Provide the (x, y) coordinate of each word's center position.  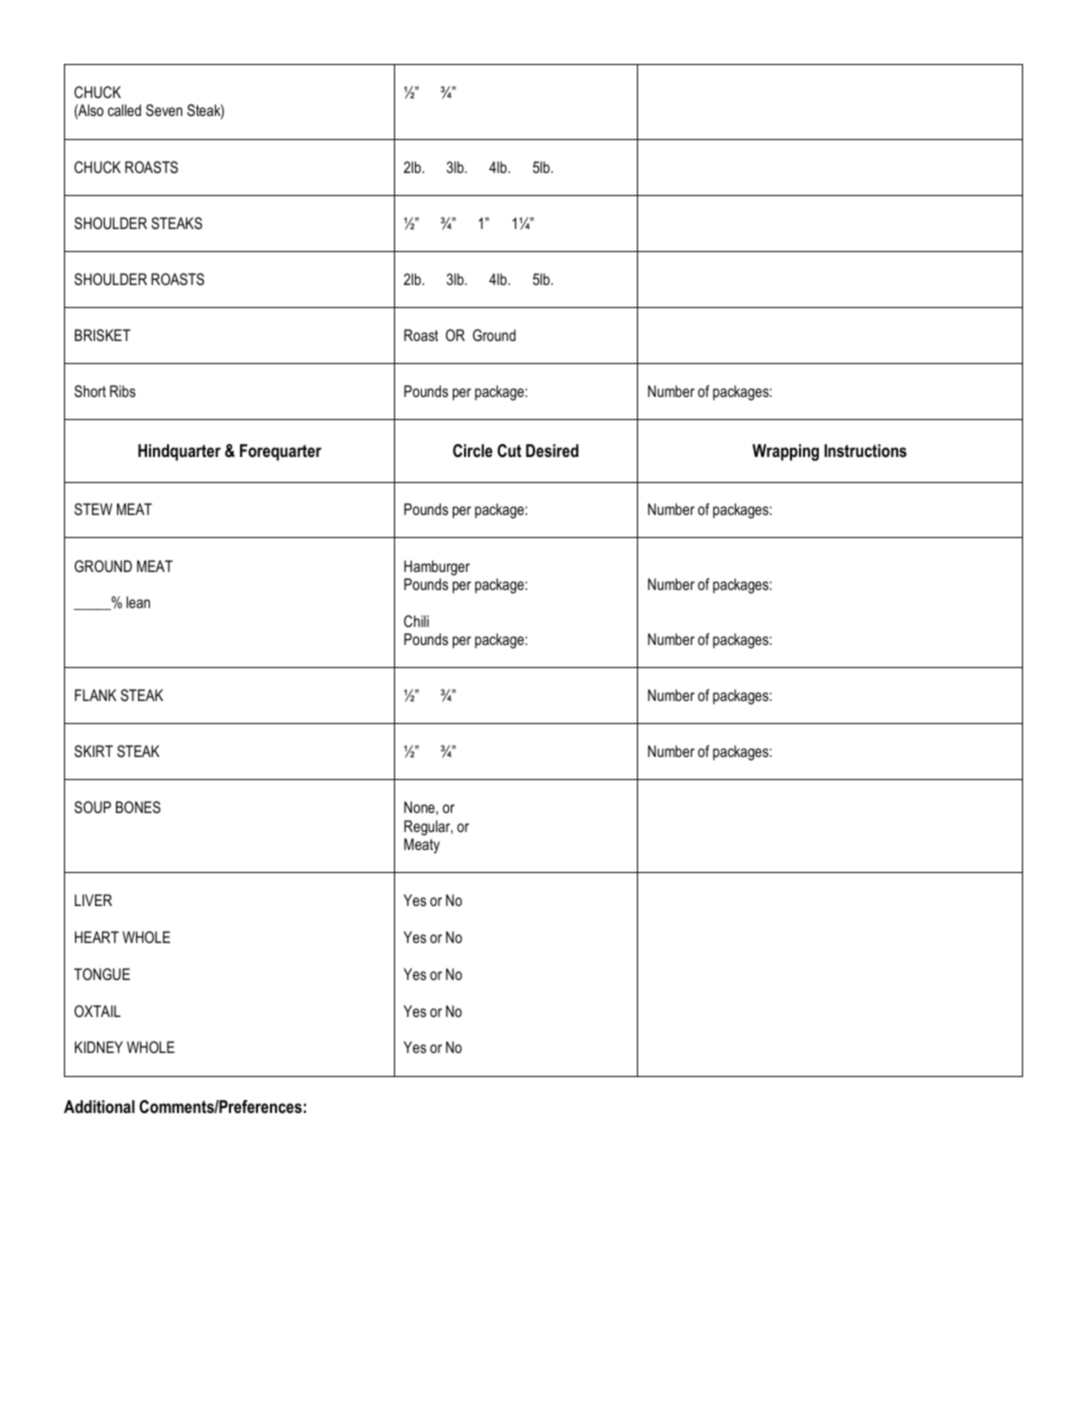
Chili (416, 621)
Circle (473, 450)
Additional (99, 1106)
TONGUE (102, 974)
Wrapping (785, 452)
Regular (428, 828)
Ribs (123, 391)
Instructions (865, 450)
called (124, 110)
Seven (164, 110)
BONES (138, 807)
